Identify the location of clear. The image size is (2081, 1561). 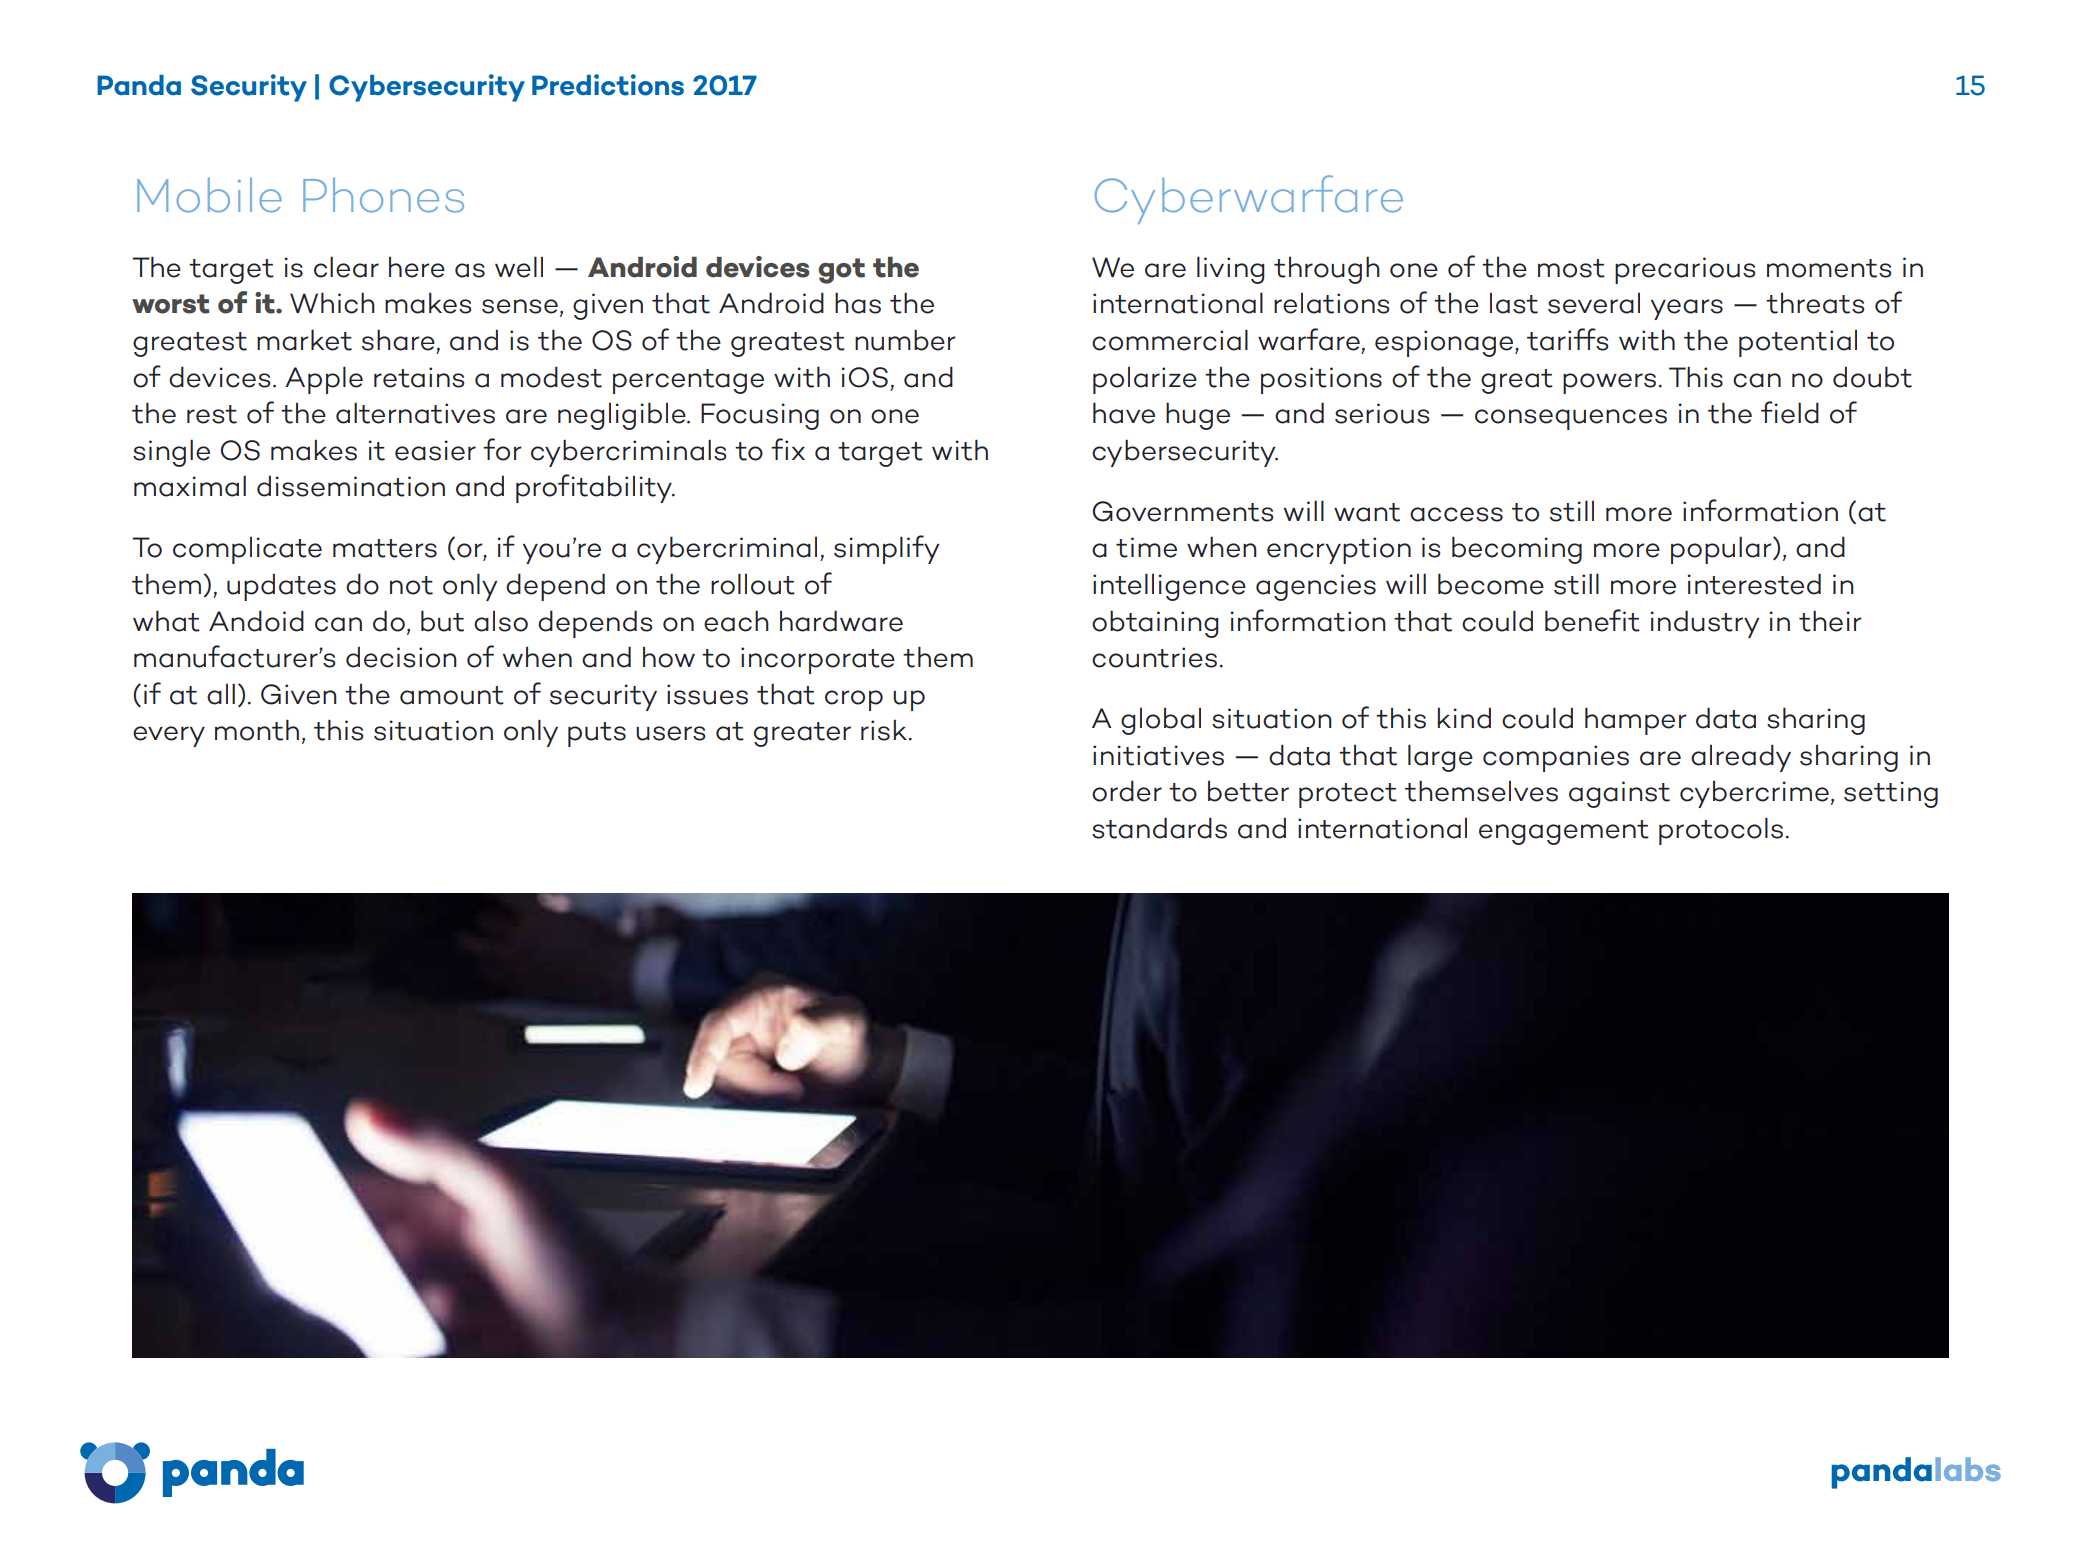
(346, 267).
